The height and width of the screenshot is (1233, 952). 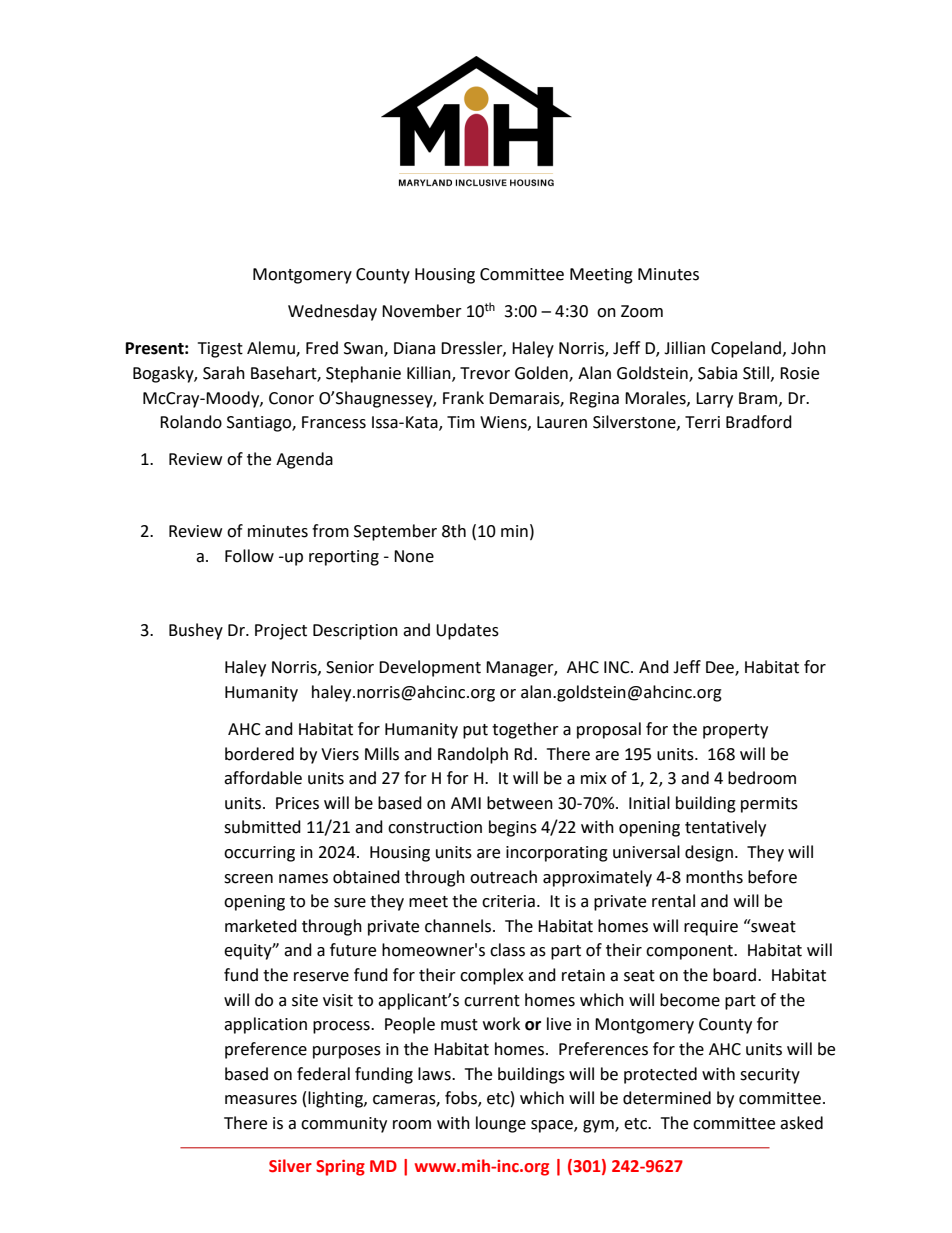 What do you see at coordinates (344, 1125) in the screenshot?
I see `community` at bounding box center [344, 1125].
